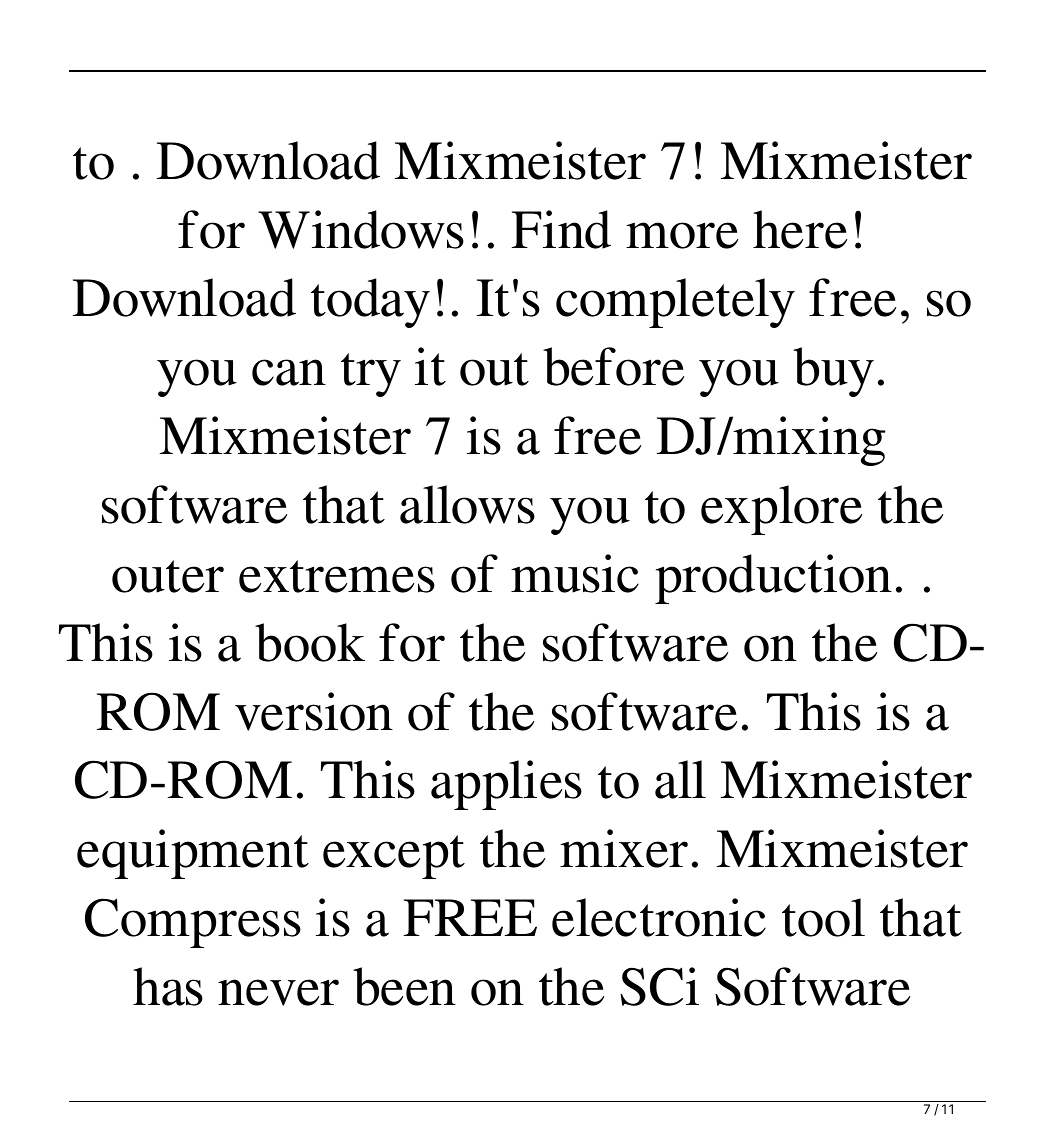 This page has height=1148, width=1055. Describe the element at coordinates (624, 848) in the page. I see `mixer` at that location.
